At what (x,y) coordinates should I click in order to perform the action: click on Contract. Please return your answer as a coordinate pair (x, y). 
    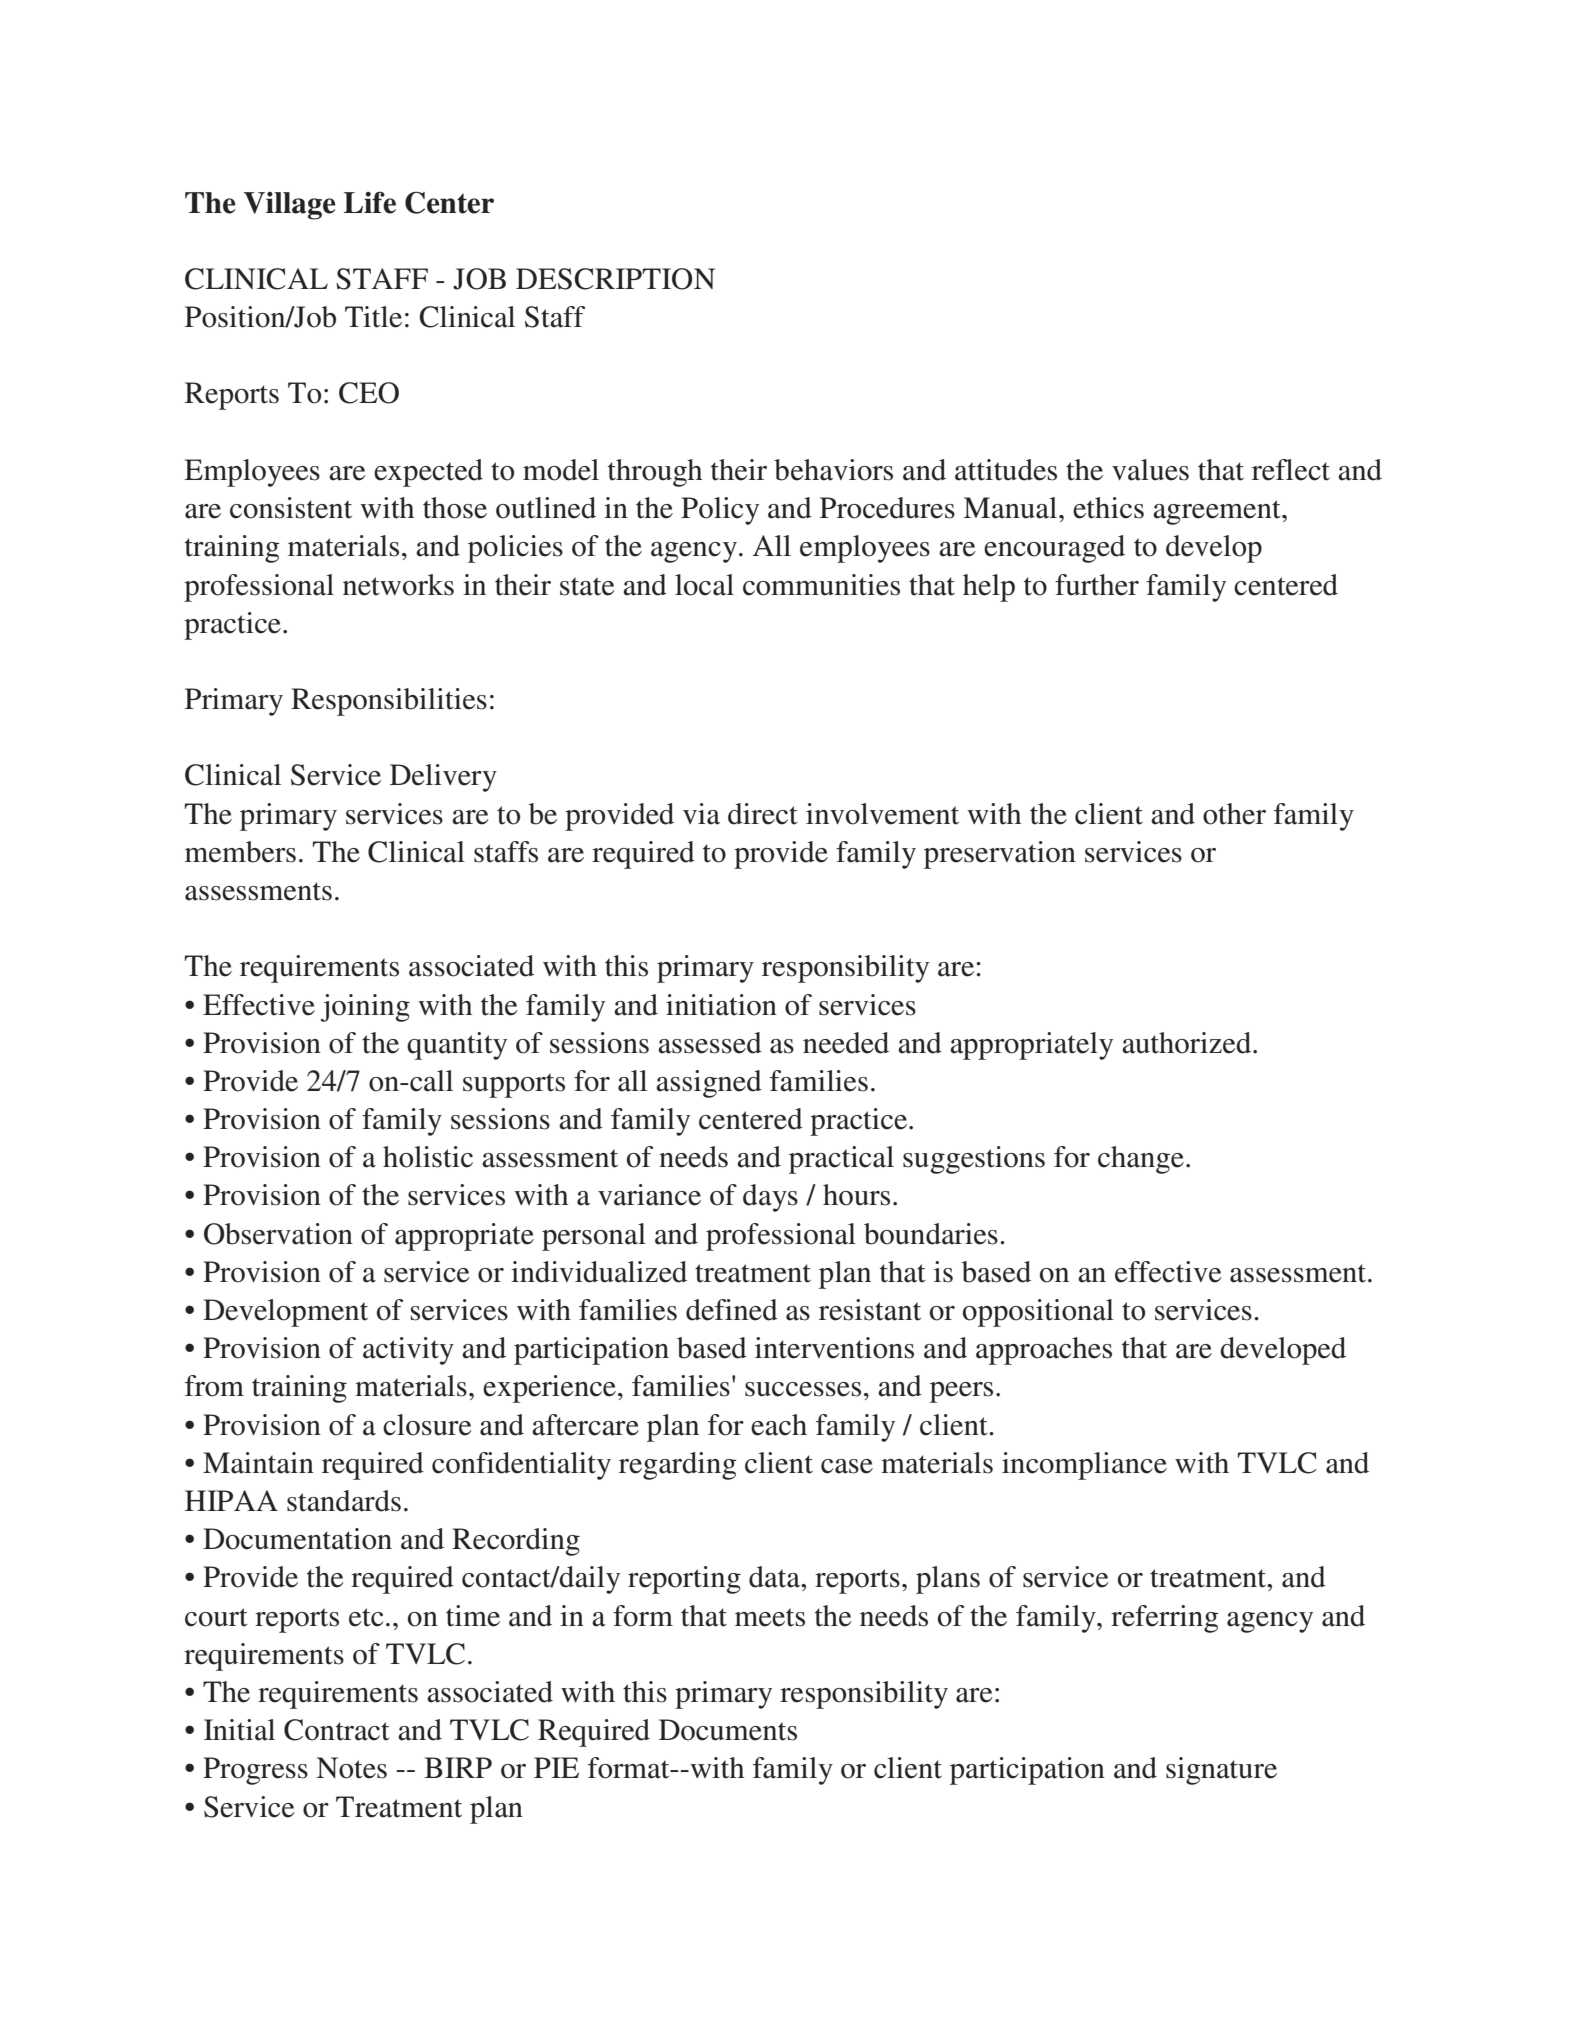
    Looking at the image, I should click on (337, 1730).
